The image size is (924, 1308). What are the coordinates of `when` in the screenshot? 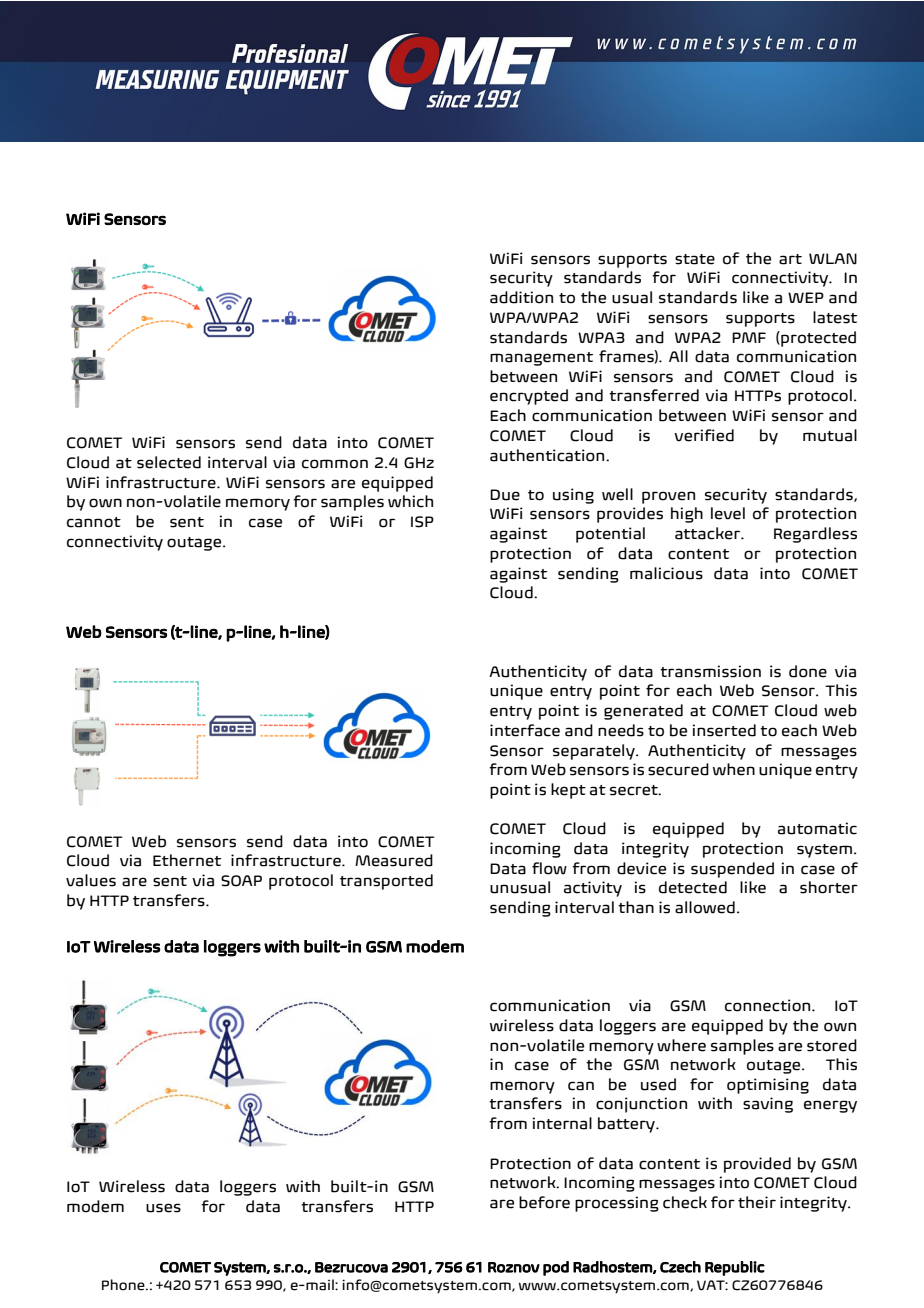 It's located at (734, 769).
